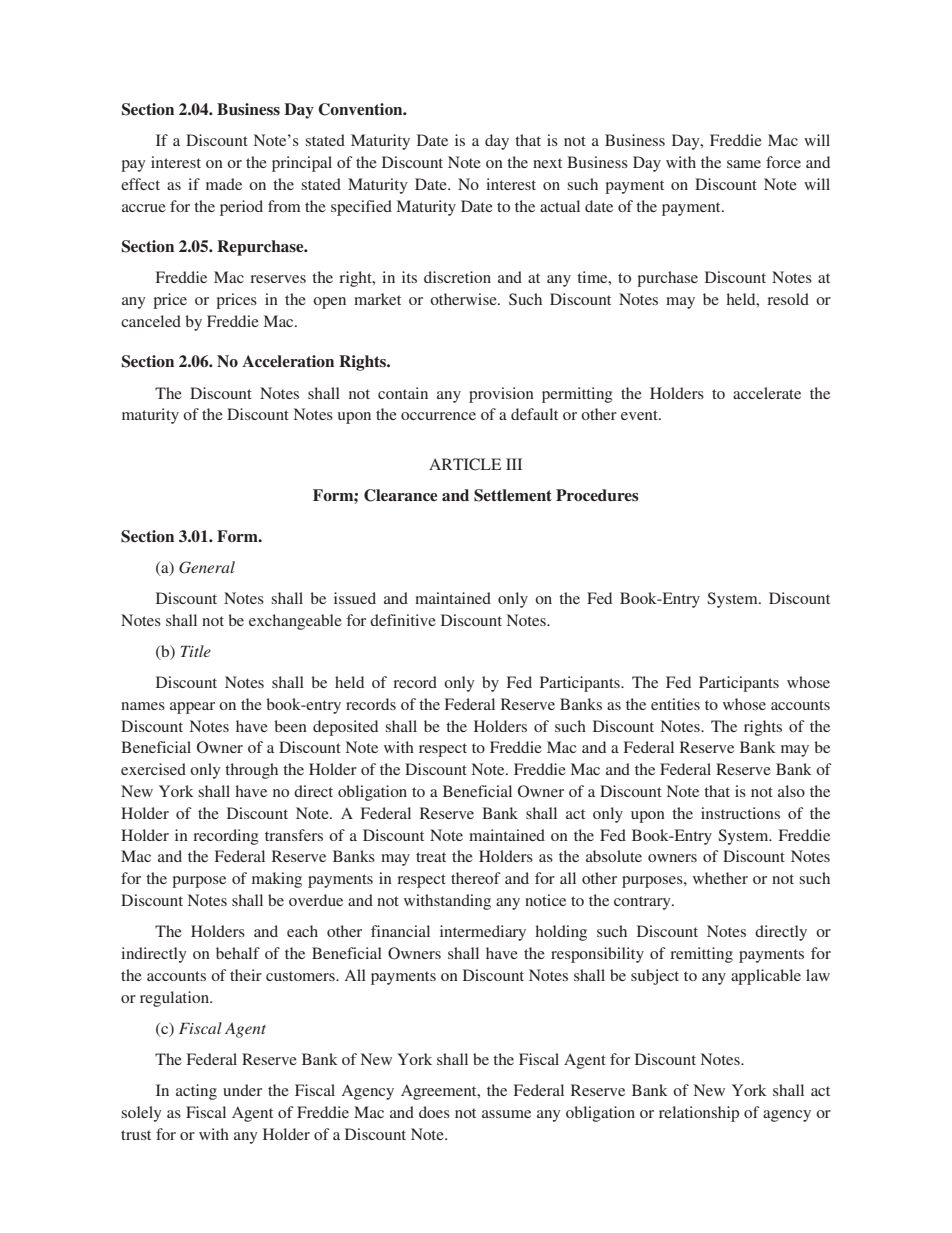 This screenshot has height=1233, width=952. I want to click on General, so click(207, 567).
